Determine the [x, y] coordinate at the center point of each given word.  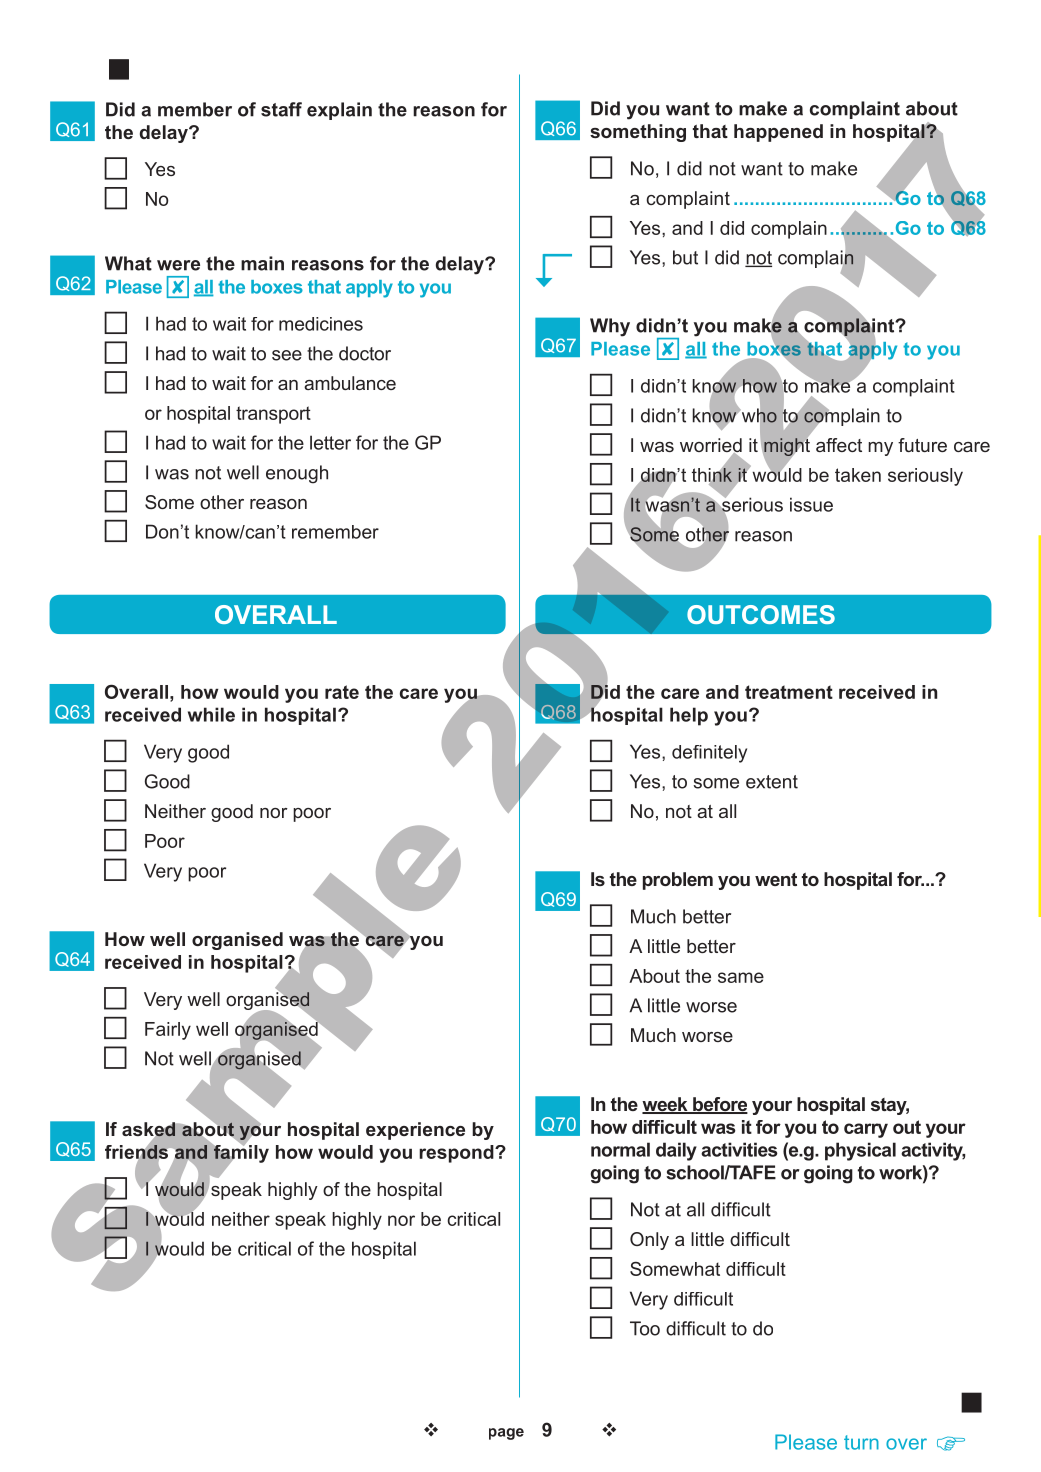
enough [297, 474]
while [211, 714]
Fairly [168, 1031]
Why [610, 327]
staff [281, 109]
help [689, 716]
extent [772, 782]
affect [839, 445]
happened [778, 133]
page [506, 1434]
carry [866, 1130]
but [685, 257]
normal [620, 1149]
